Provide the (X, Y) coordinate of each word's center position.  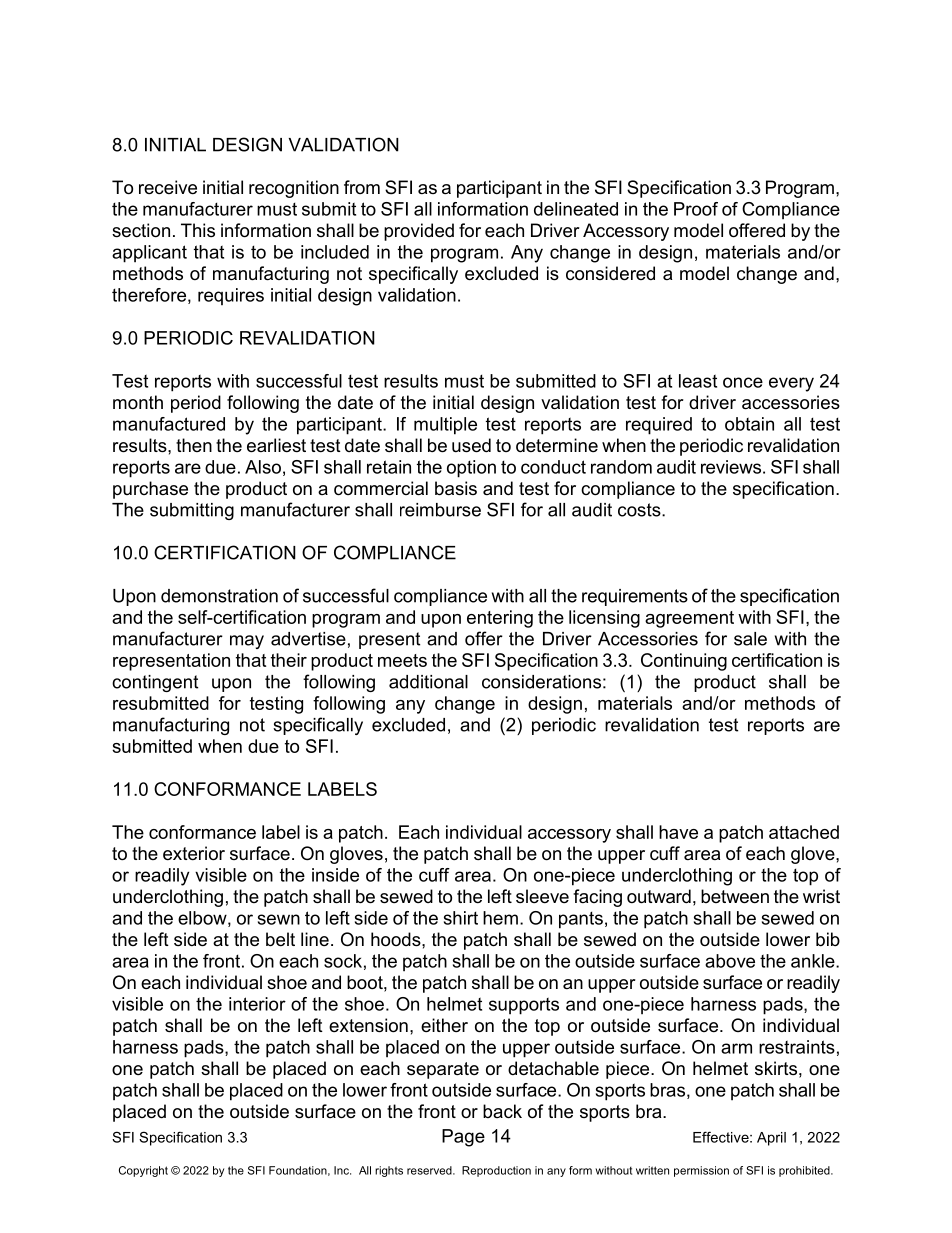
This (198, 230)
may (247, 642)
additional (428, 682)
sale (750, 639)
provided (419, 232)
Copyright (143, 1171)
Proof (696, 209)
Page (463, 1138)
